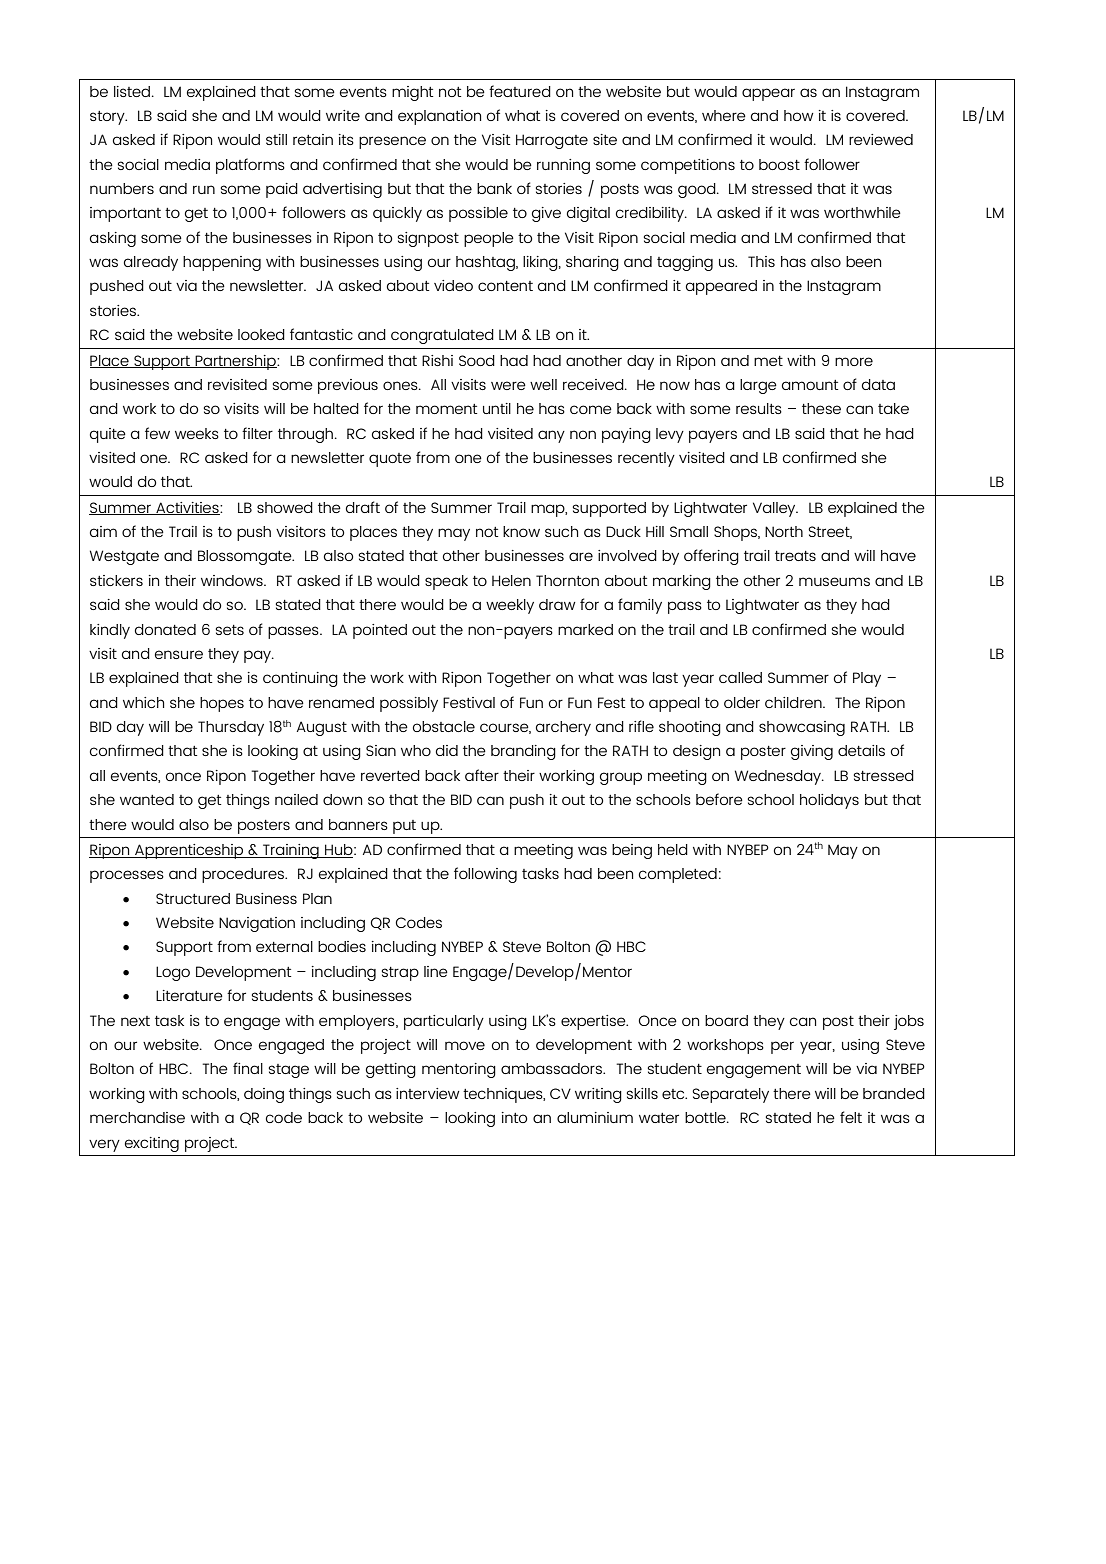 This screenshot has width=1106, height=1564. What do you see at coordinates (520, 91) in the screenshot?
I see `featured` at bounding box center [520, 91].
